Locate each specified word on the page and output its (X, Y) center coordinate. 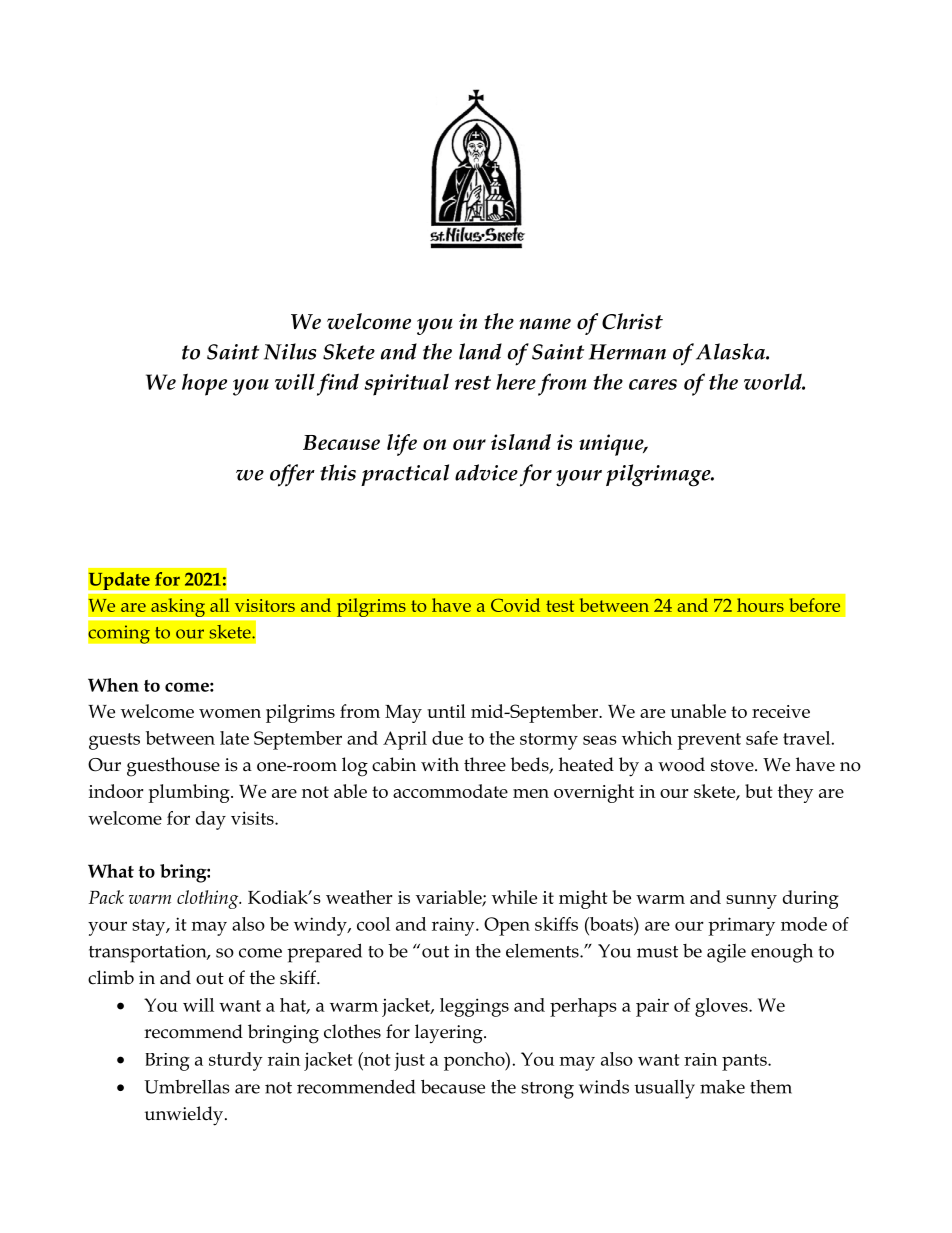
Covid (515, 605)
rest (473, 382)
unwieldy (185, 1116)
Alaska (731, 351)
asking (178, 608)
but (759, 791)
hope (204, 384)
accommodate (450, 791)
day (211, 820)
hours (760, 605)
